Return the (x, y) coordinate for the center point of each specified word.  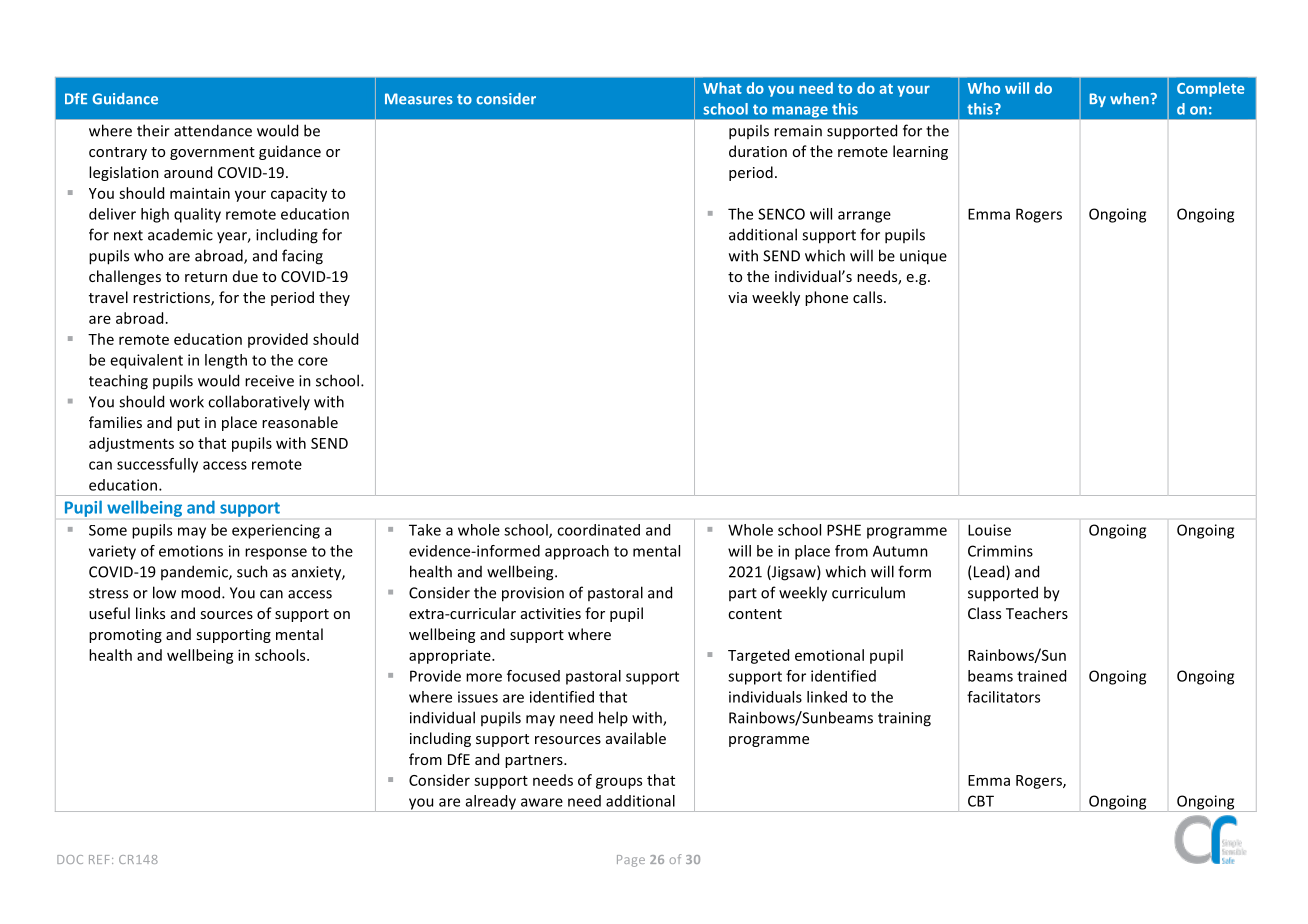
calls (869, 297)
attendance (213, 130)
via (737, 297)
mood (200, 592)
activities (551, 613)
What (722, 88)
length (226, 361)
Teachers (1037, 613)
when (1129, 99)
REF (99, 859)
